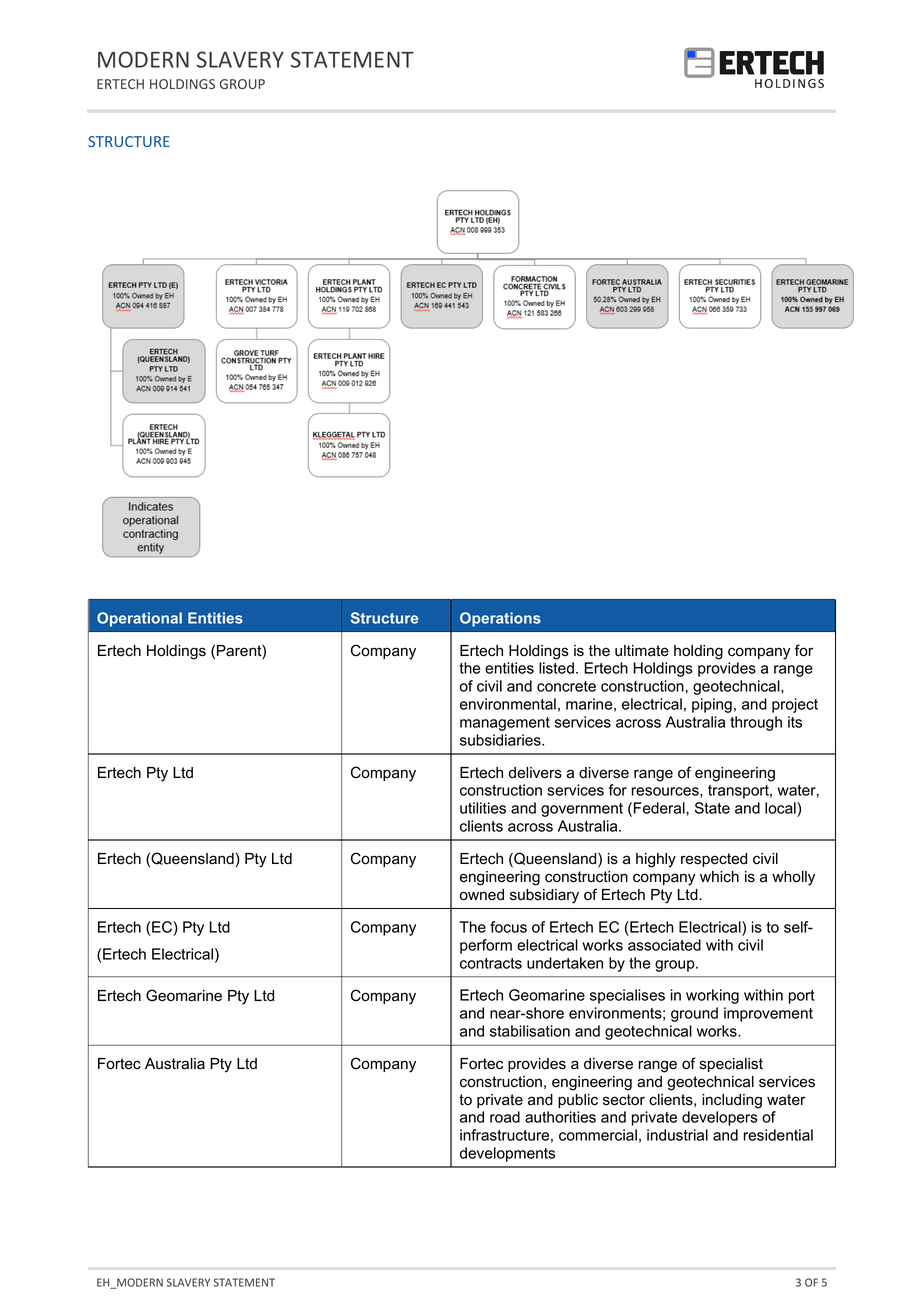 The image size is (924, 1308). What do you see at coordinates (139, 619) in the screenshot?
I see `Operational` at bounding box center [139, 619].
